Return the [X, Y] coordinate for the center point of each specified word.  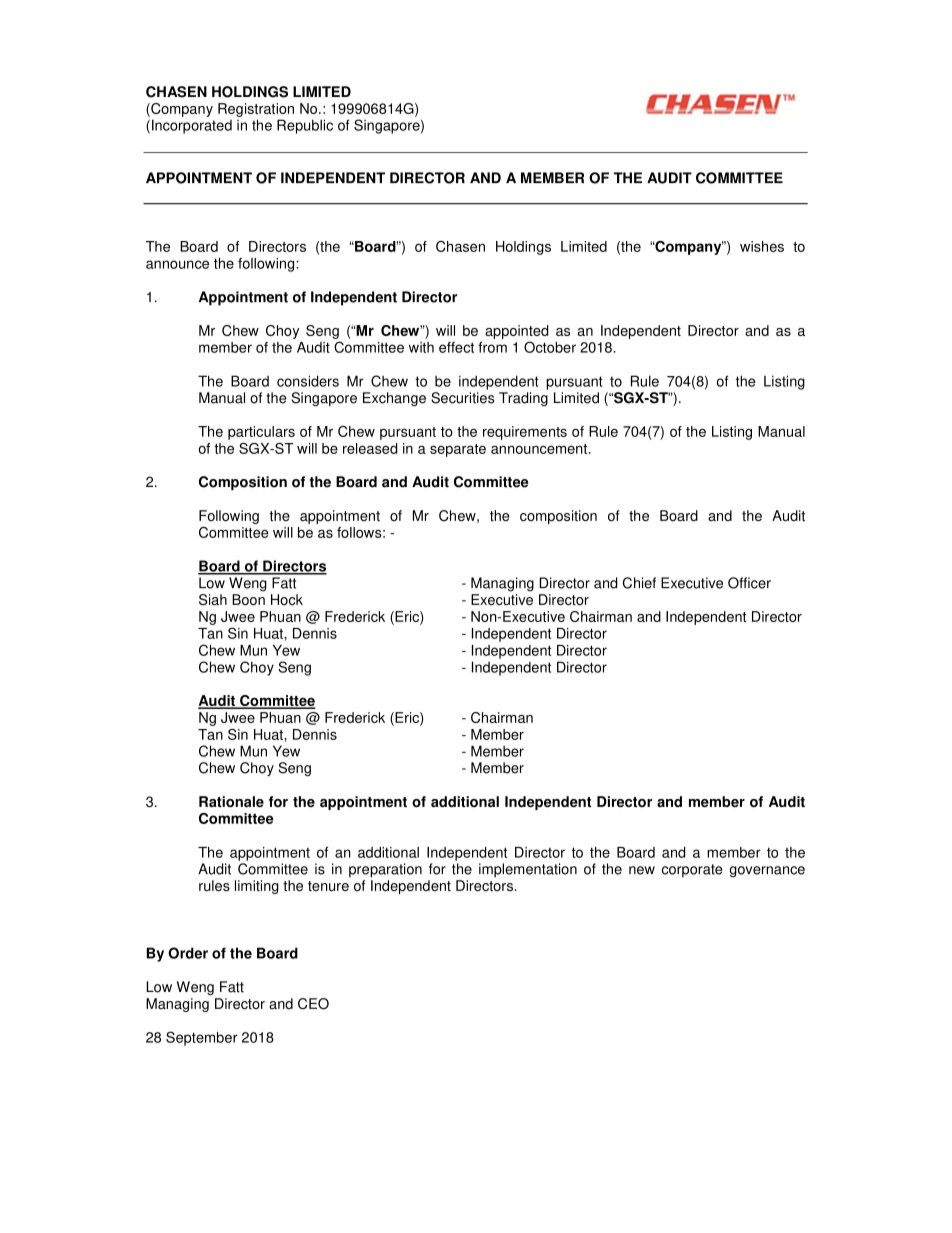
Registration [256, 110]
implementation [528, 870]
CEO [313, 1003]
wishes [762, 246]
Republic [305, 126]
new [642, 870]
